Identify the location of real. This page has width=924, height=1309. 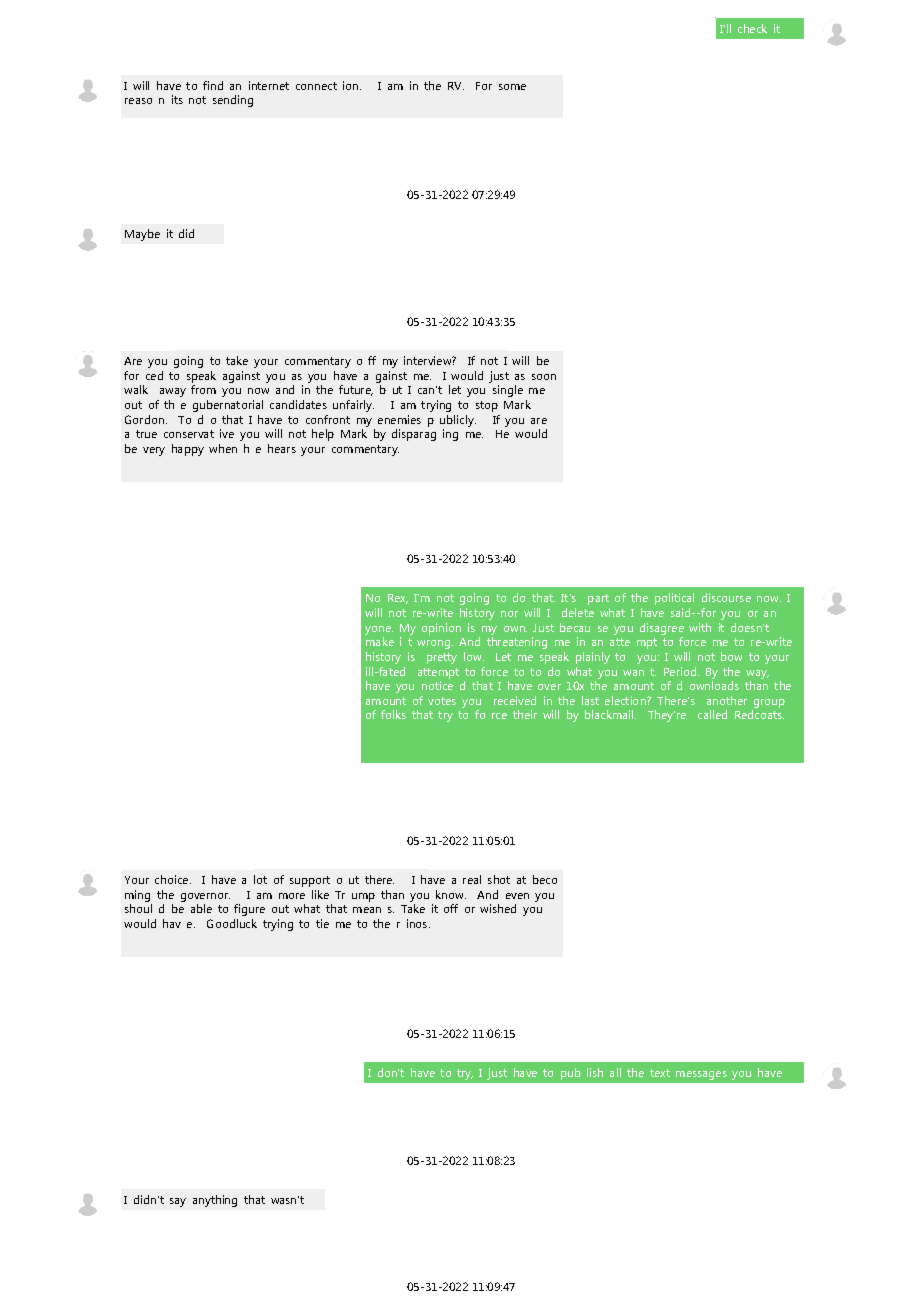
(472, 879).
